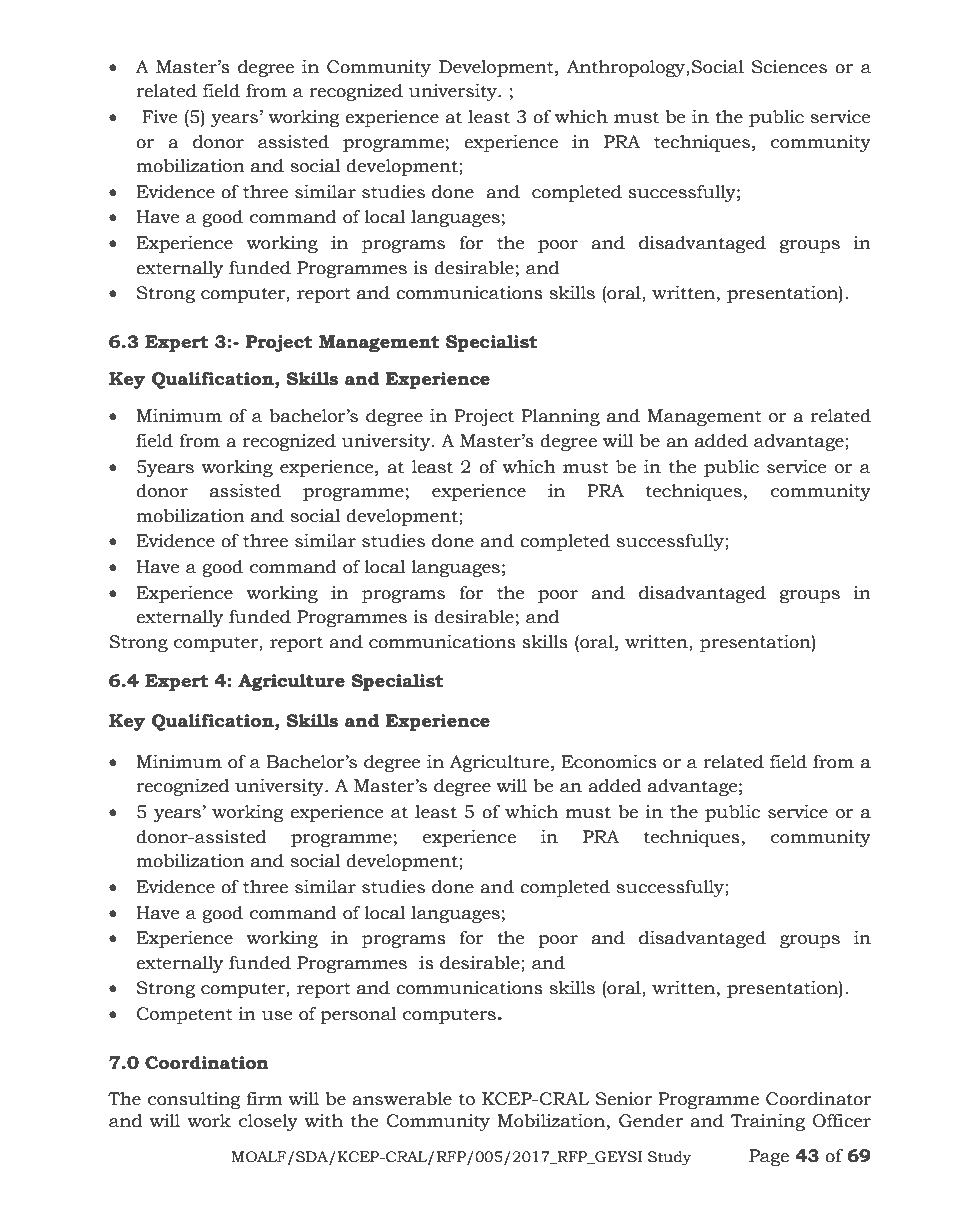 This image has width=980, height=1221. I want to click on answerable, so click(402, 1099).
